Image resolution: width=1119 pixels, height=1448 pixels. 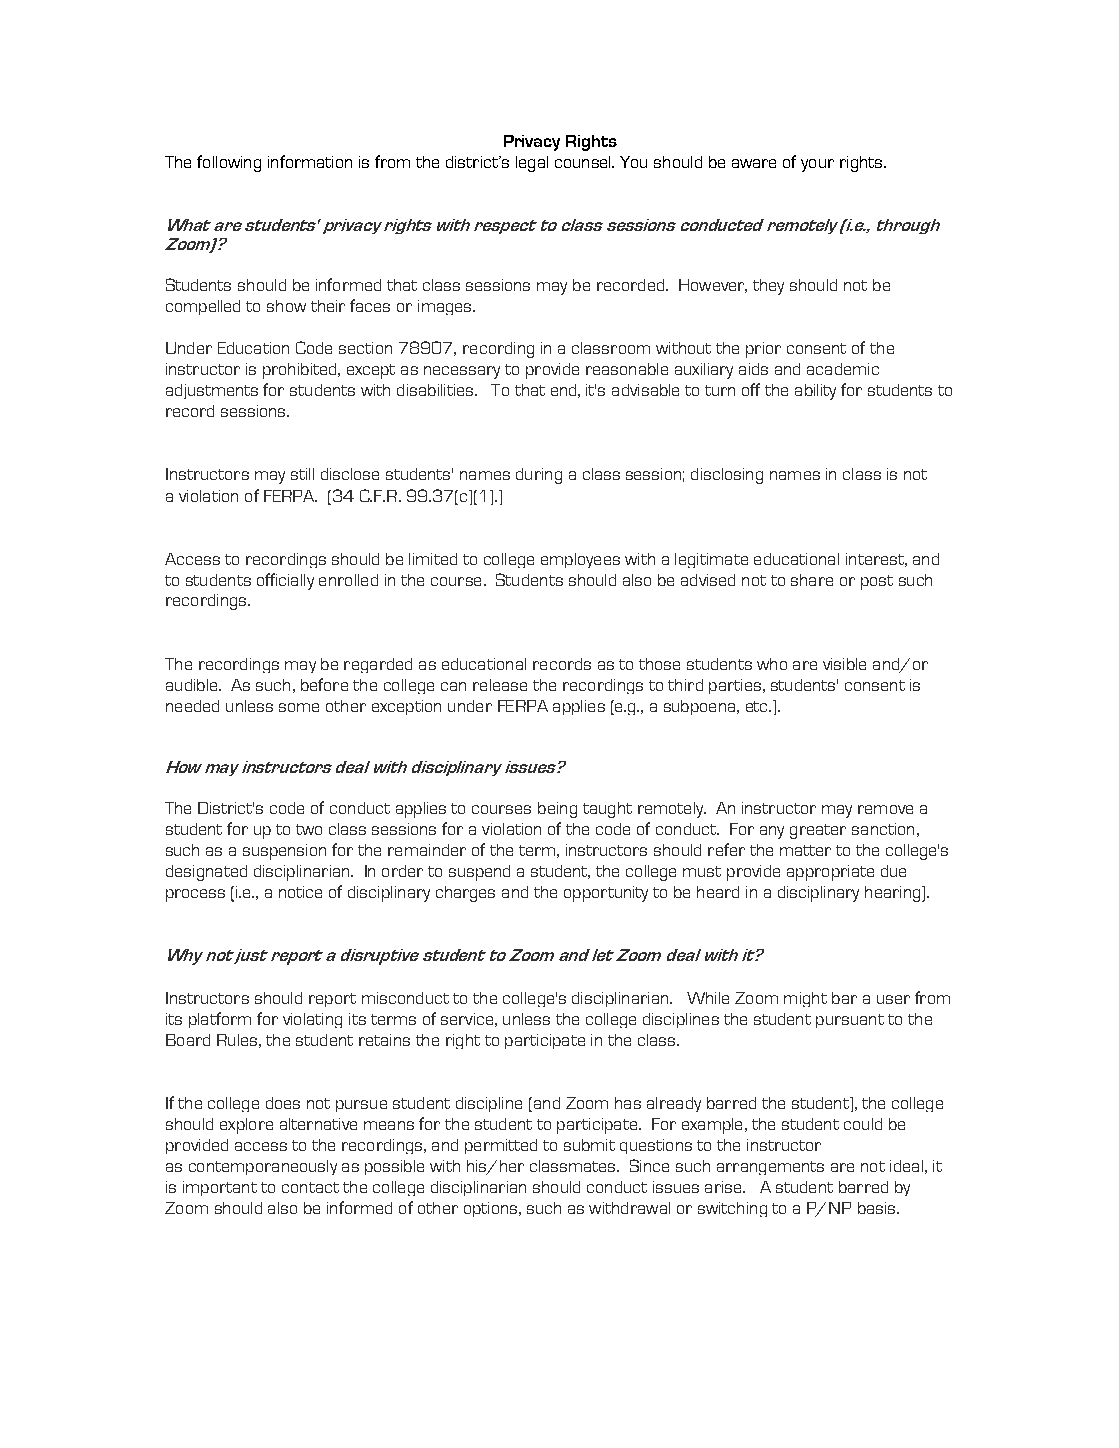 I want to click on your, so click(x=817, y=165).
